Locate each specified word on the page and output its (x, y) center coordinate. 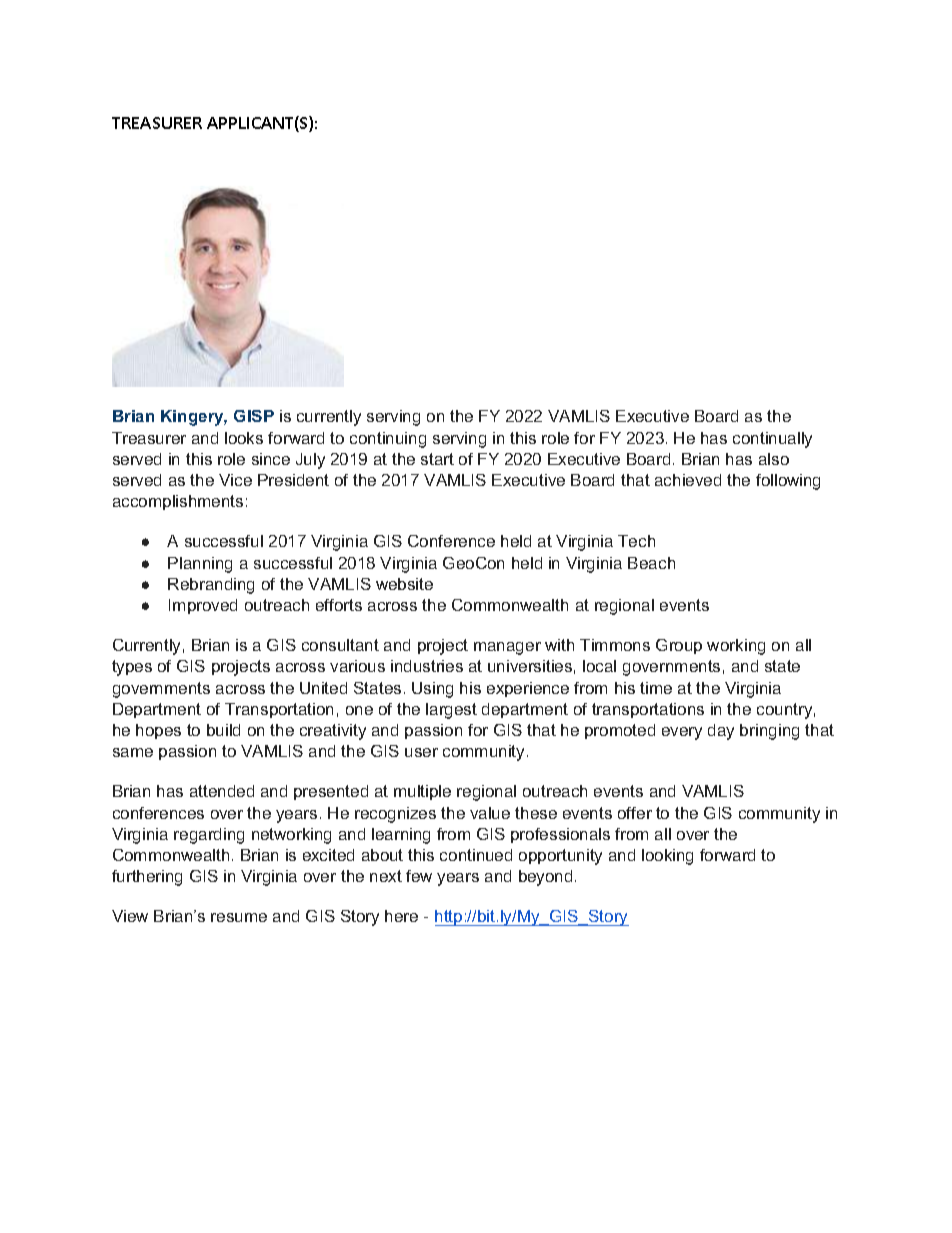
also (774, 459)
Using (432, 690)
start (437, 459)
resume (239, 917)
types (132, 668)
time (656, 688)
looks (244, 438)
